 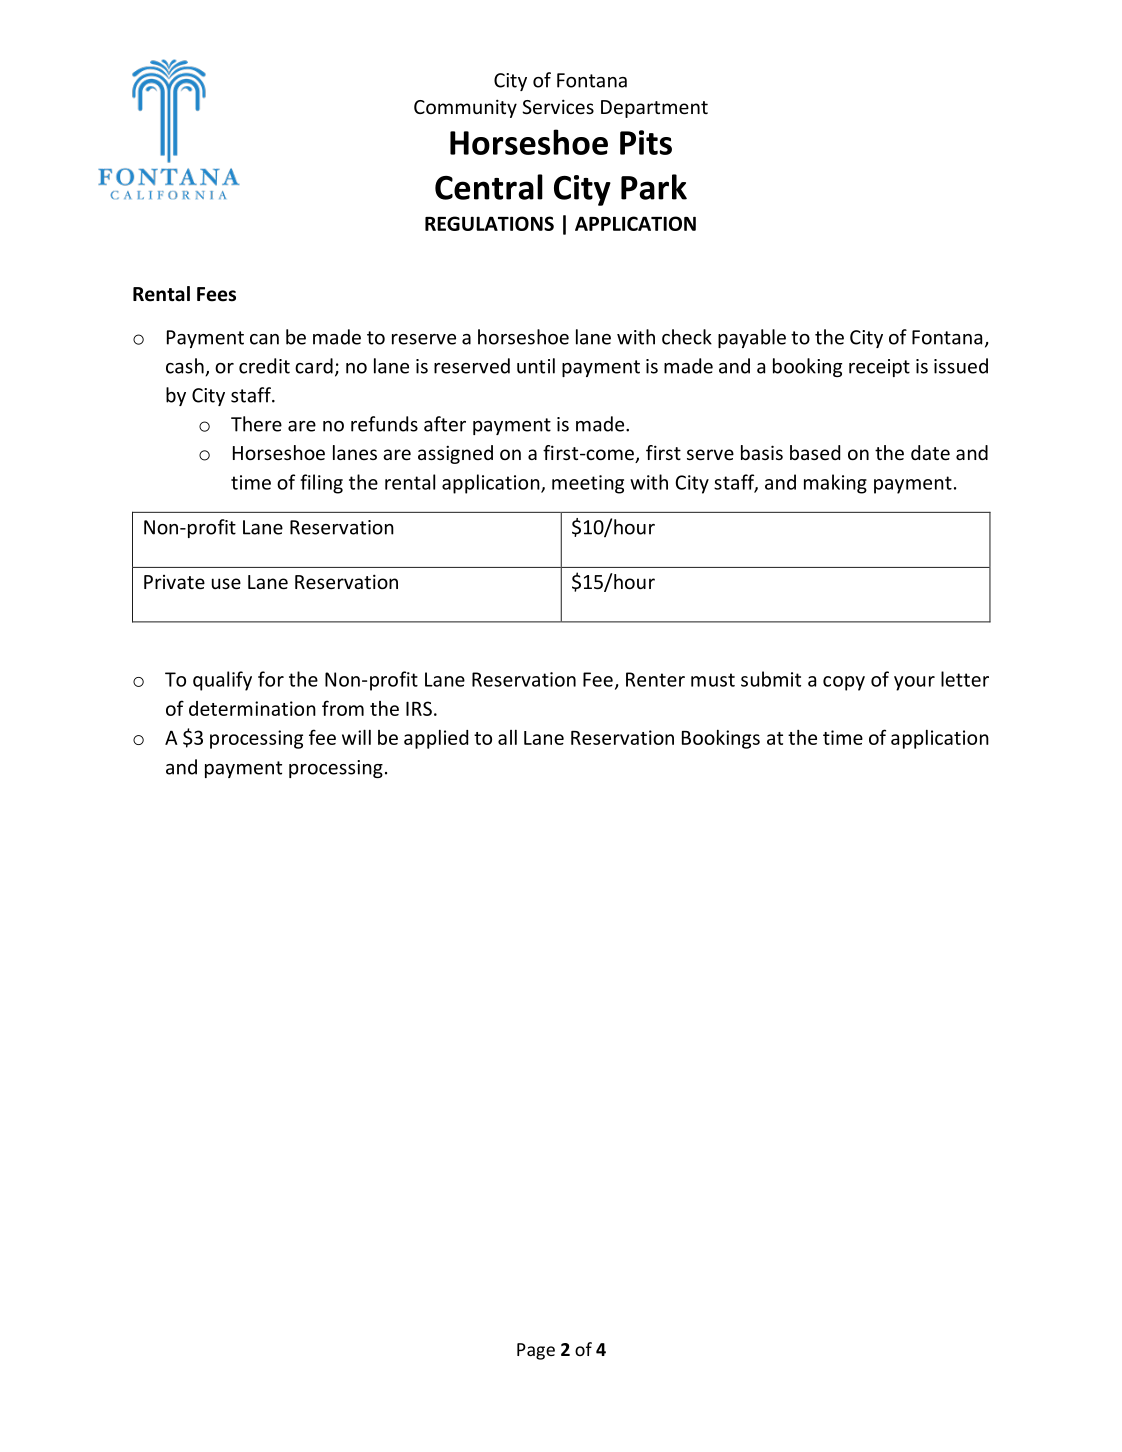 I want to click on determination, so click(x=252, y=708).
